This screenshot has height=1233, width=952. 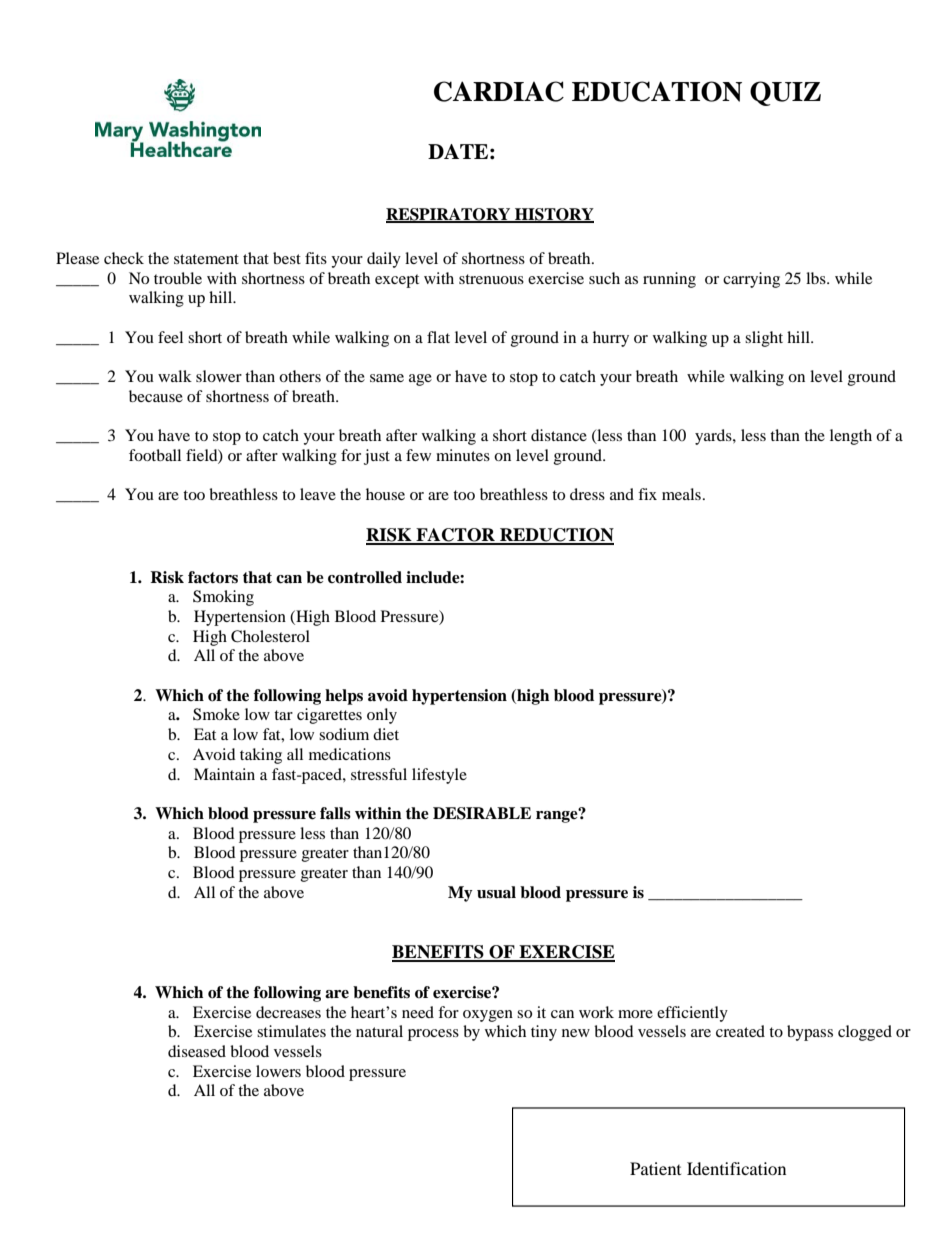 What do you see at coordinates (499, 91) in the screenshot?
I see `CARDIAC` at bounding box center [499, 91].
